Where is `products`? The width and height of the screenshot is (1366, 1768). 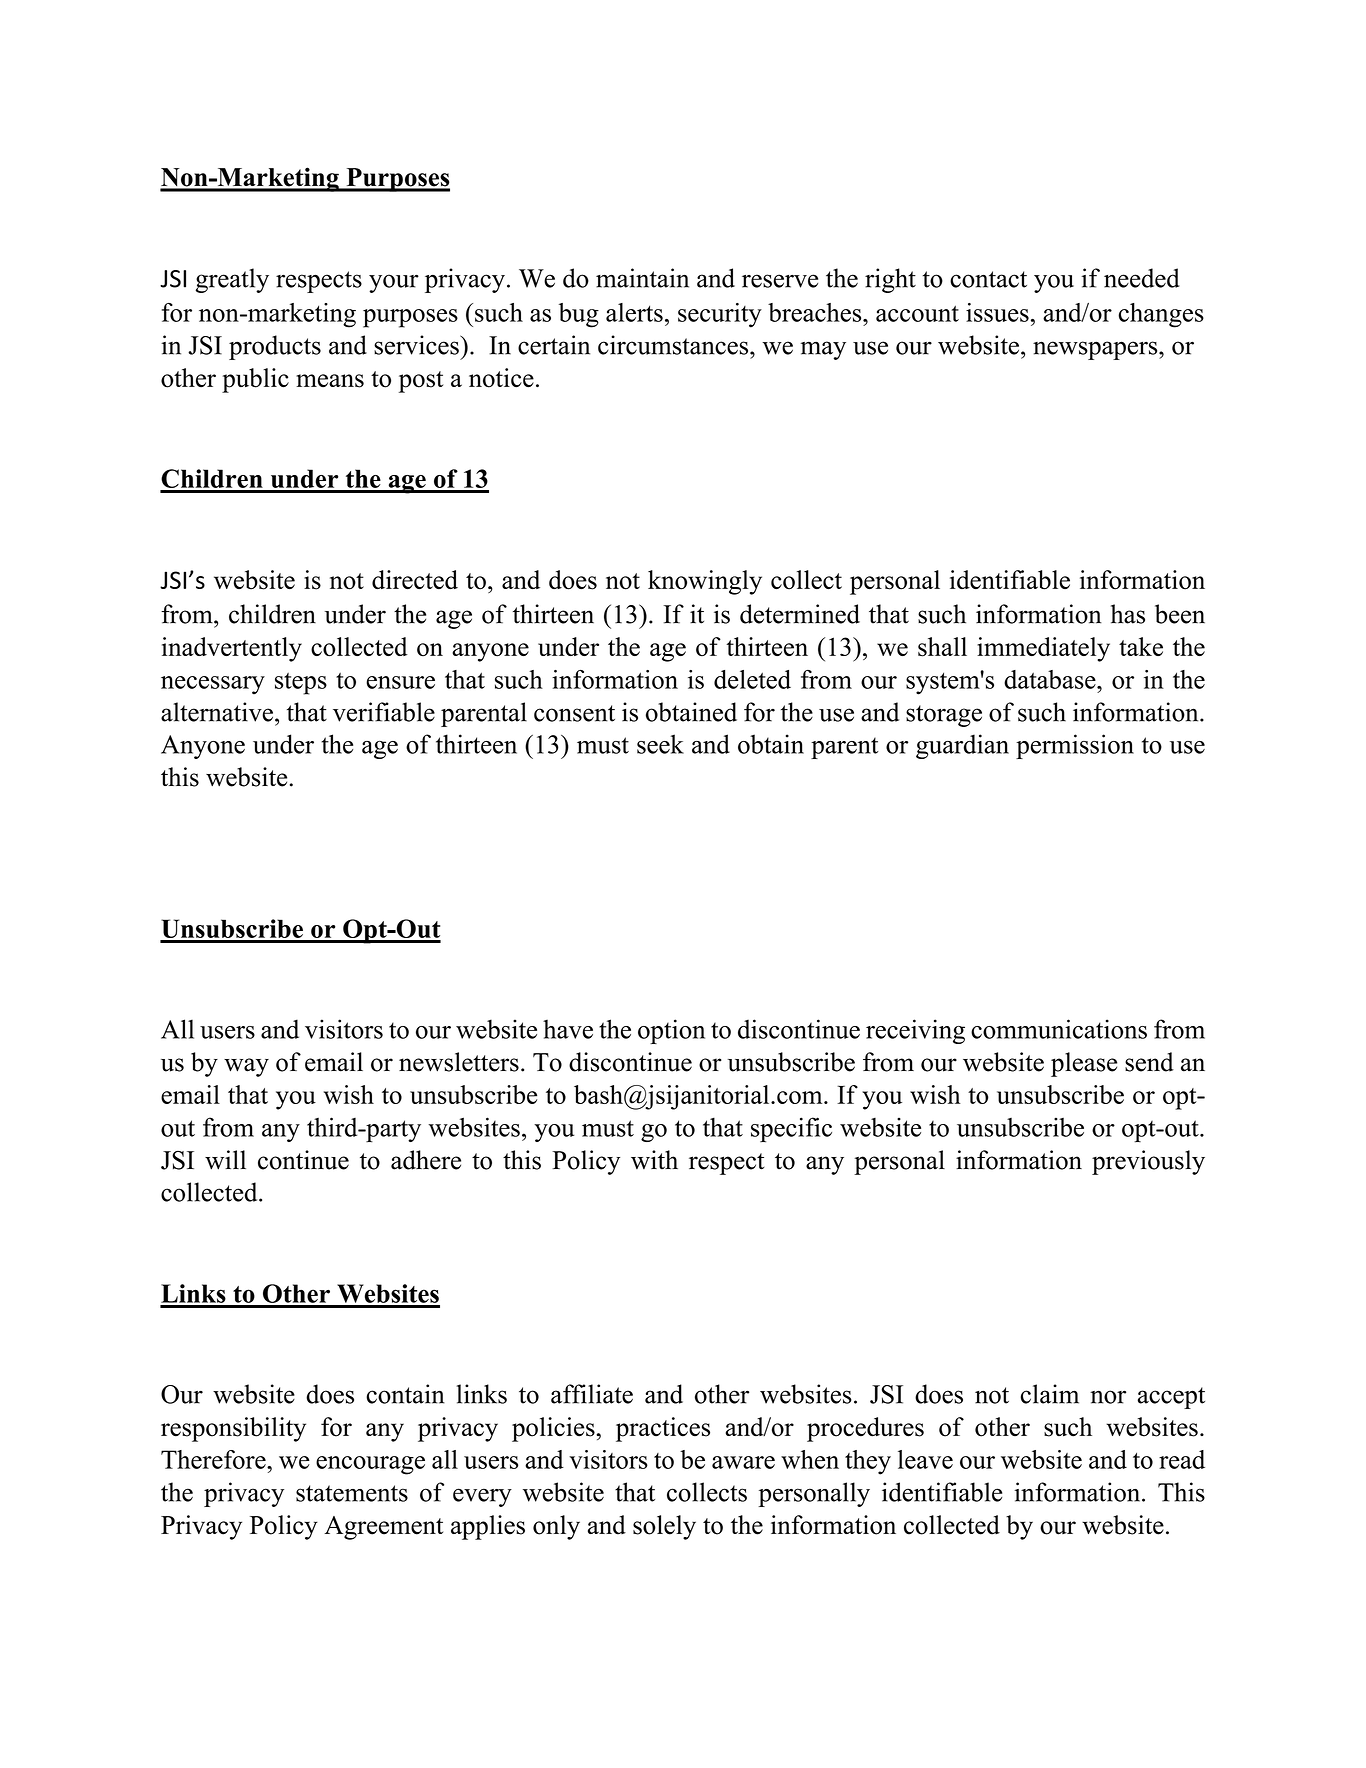
products is located at coordinates (275, 347).
